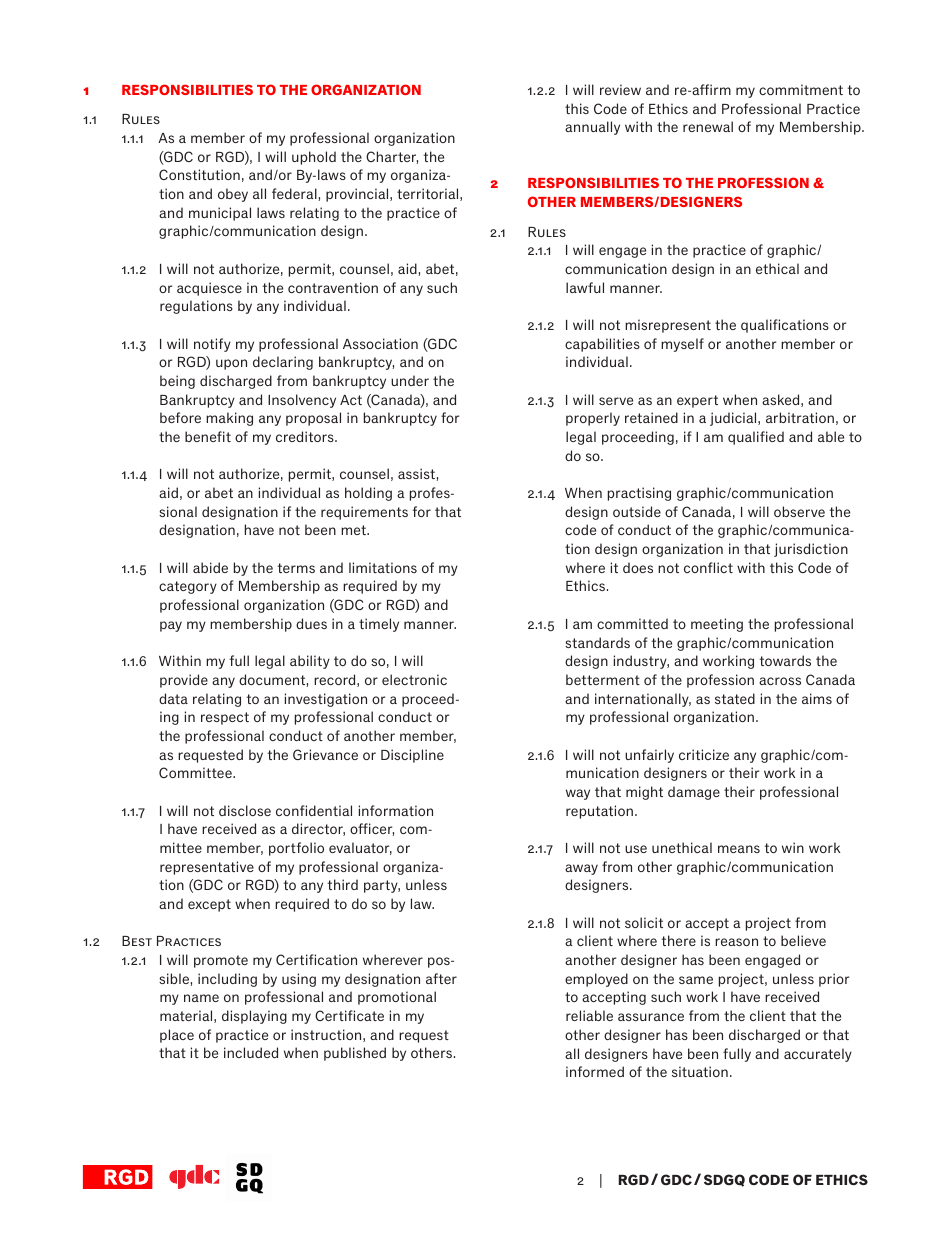  I want to click on included, so click(251, 1052).
